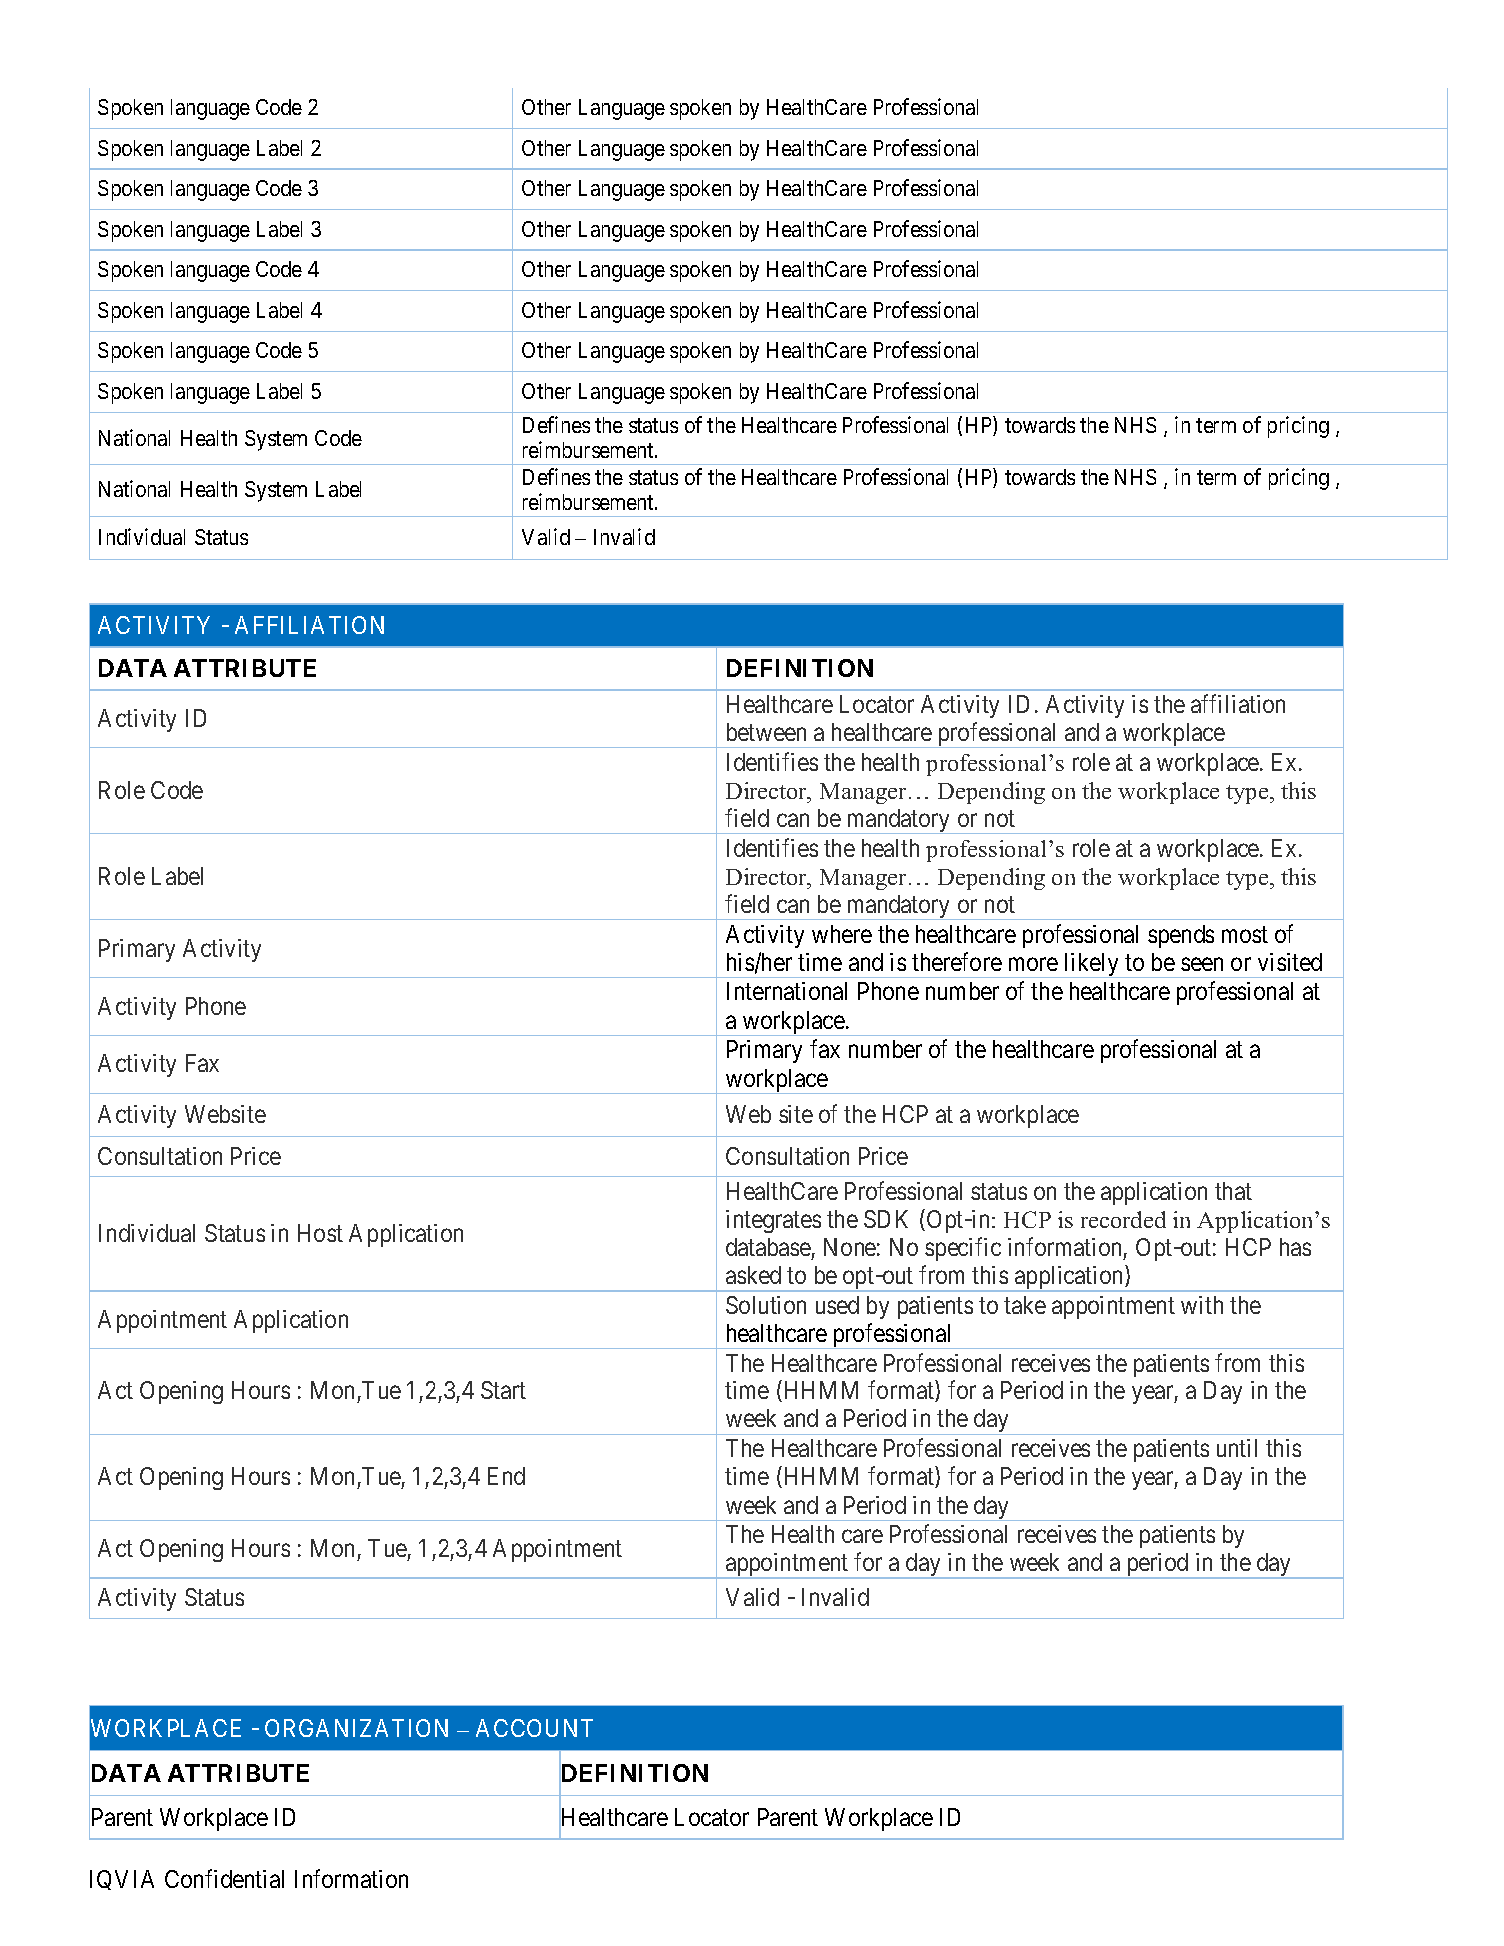 Image resolution: width=1504 pixels, height=1946 pixels. What do you see at coordinates (766, 732) in the image?
I see `between` at bounding box center [766, 732].
